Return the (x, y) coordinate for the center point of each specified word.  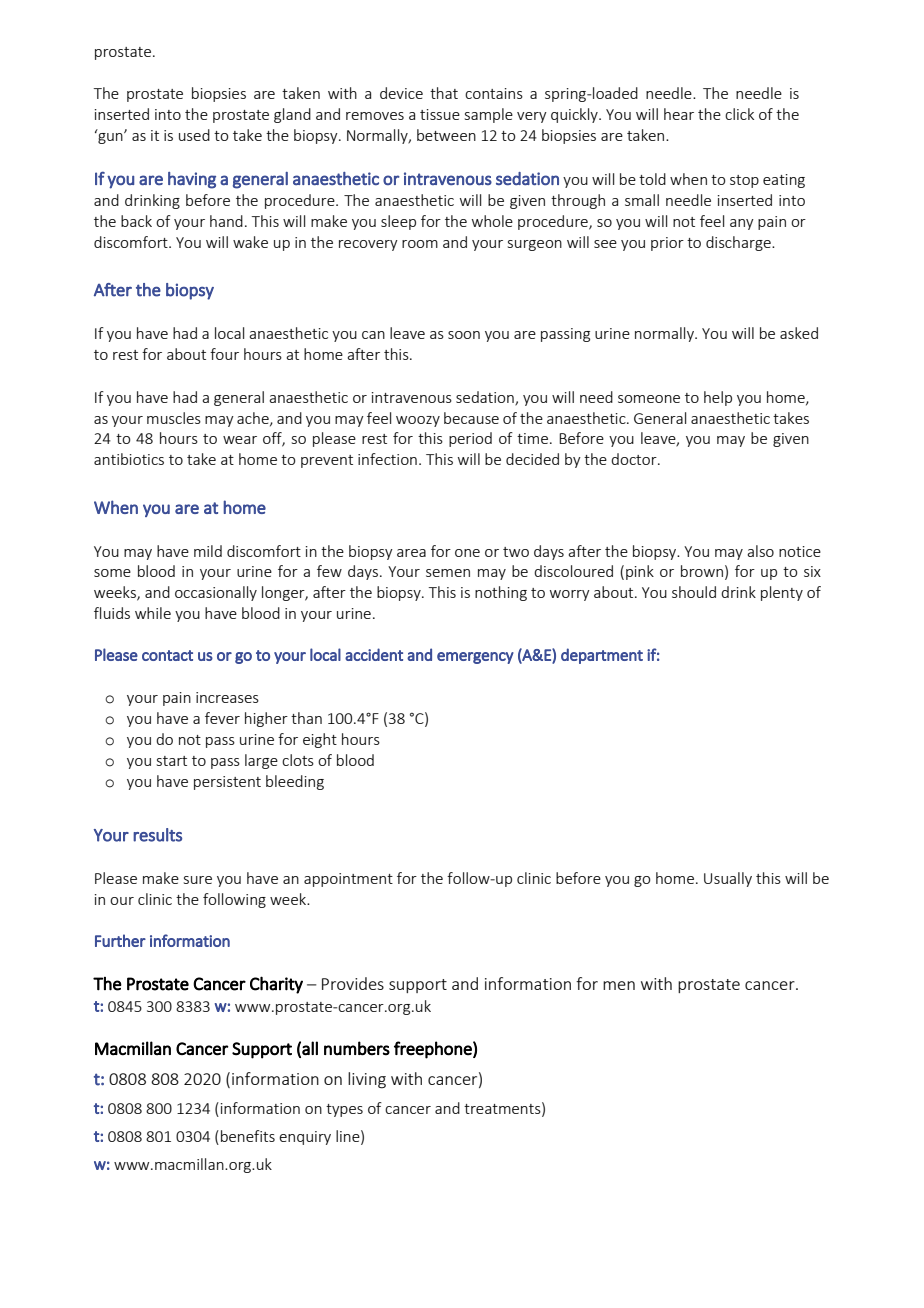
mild (208, 551)
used (194, 135)
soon (464, 335)
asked (799, 333)
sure (198, 880)
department (602, 656)
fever (222, 718)
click (739, 114)
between (446, 135)
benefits (248, 1136)
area (411, 553)
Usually (728, 879)
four (224, 354)
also (760, 551)
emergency (475, 658)
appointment (348, 880)
